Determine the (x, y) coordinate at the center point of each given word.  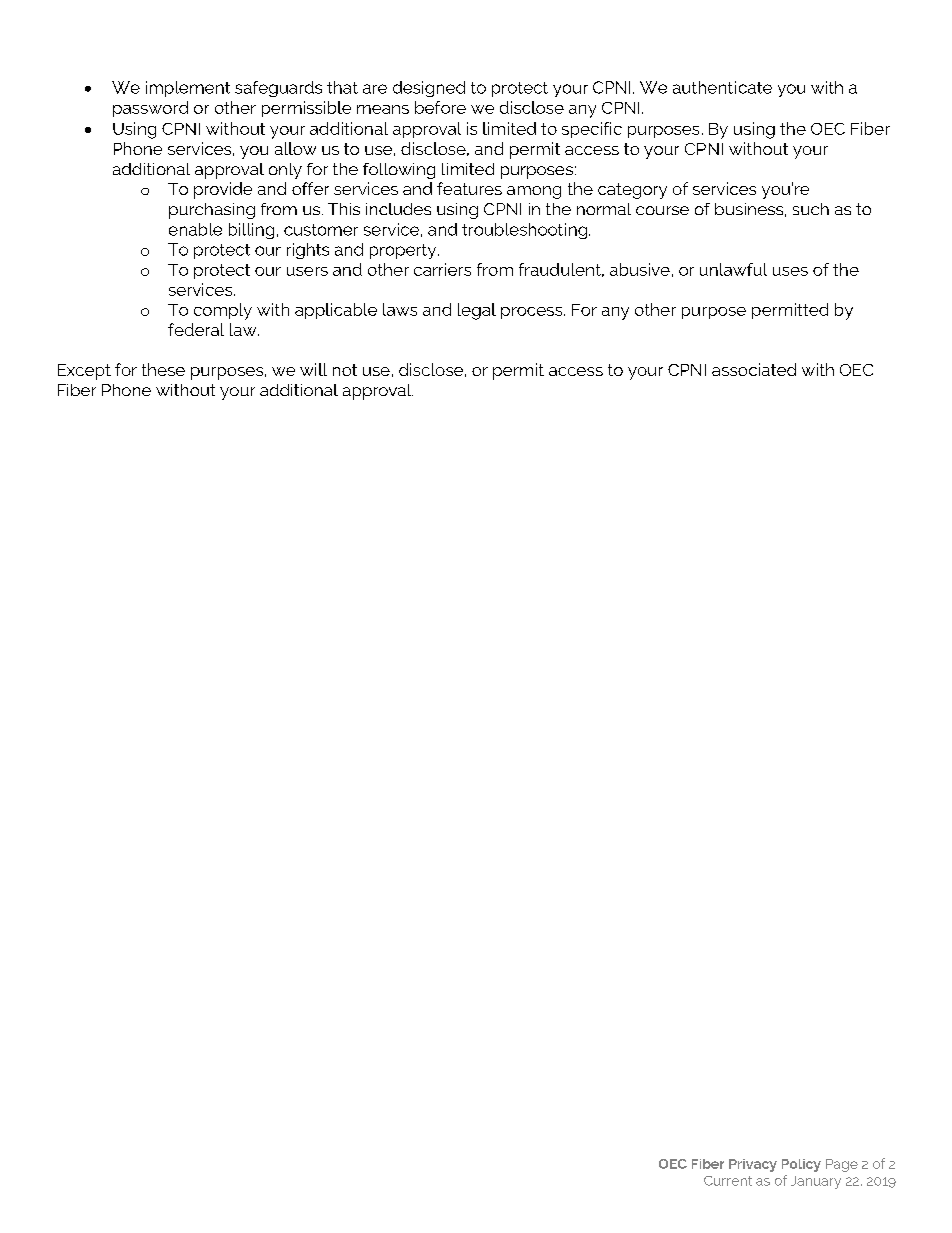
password (150, 109)
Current (728, 1181)
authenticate (722, 87)
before (440, 107)
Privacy (753, 1165)
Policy (801, 1165)
